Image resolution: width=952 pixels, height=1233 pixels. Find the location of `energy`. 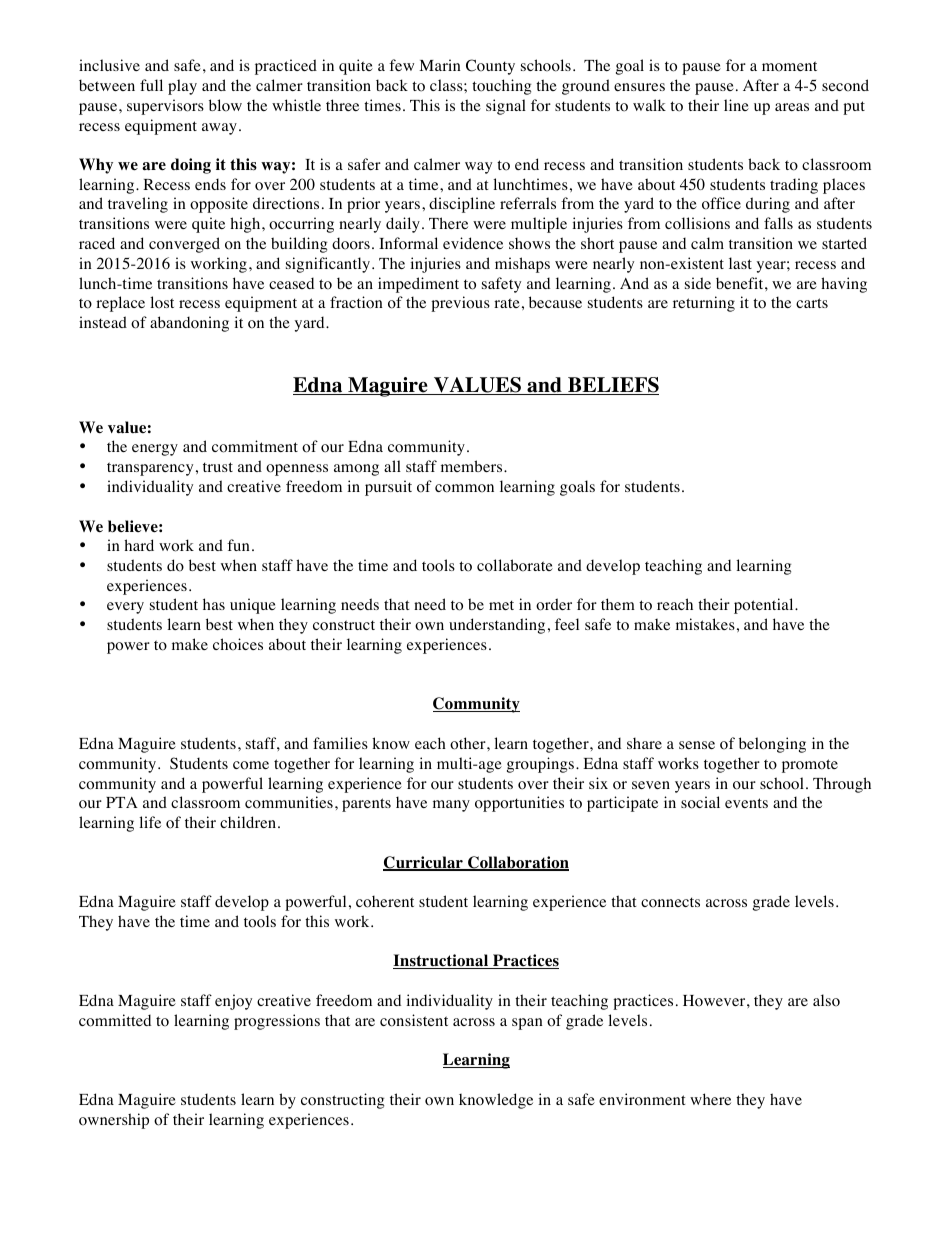

energy is located at coordinates (155, 450).
